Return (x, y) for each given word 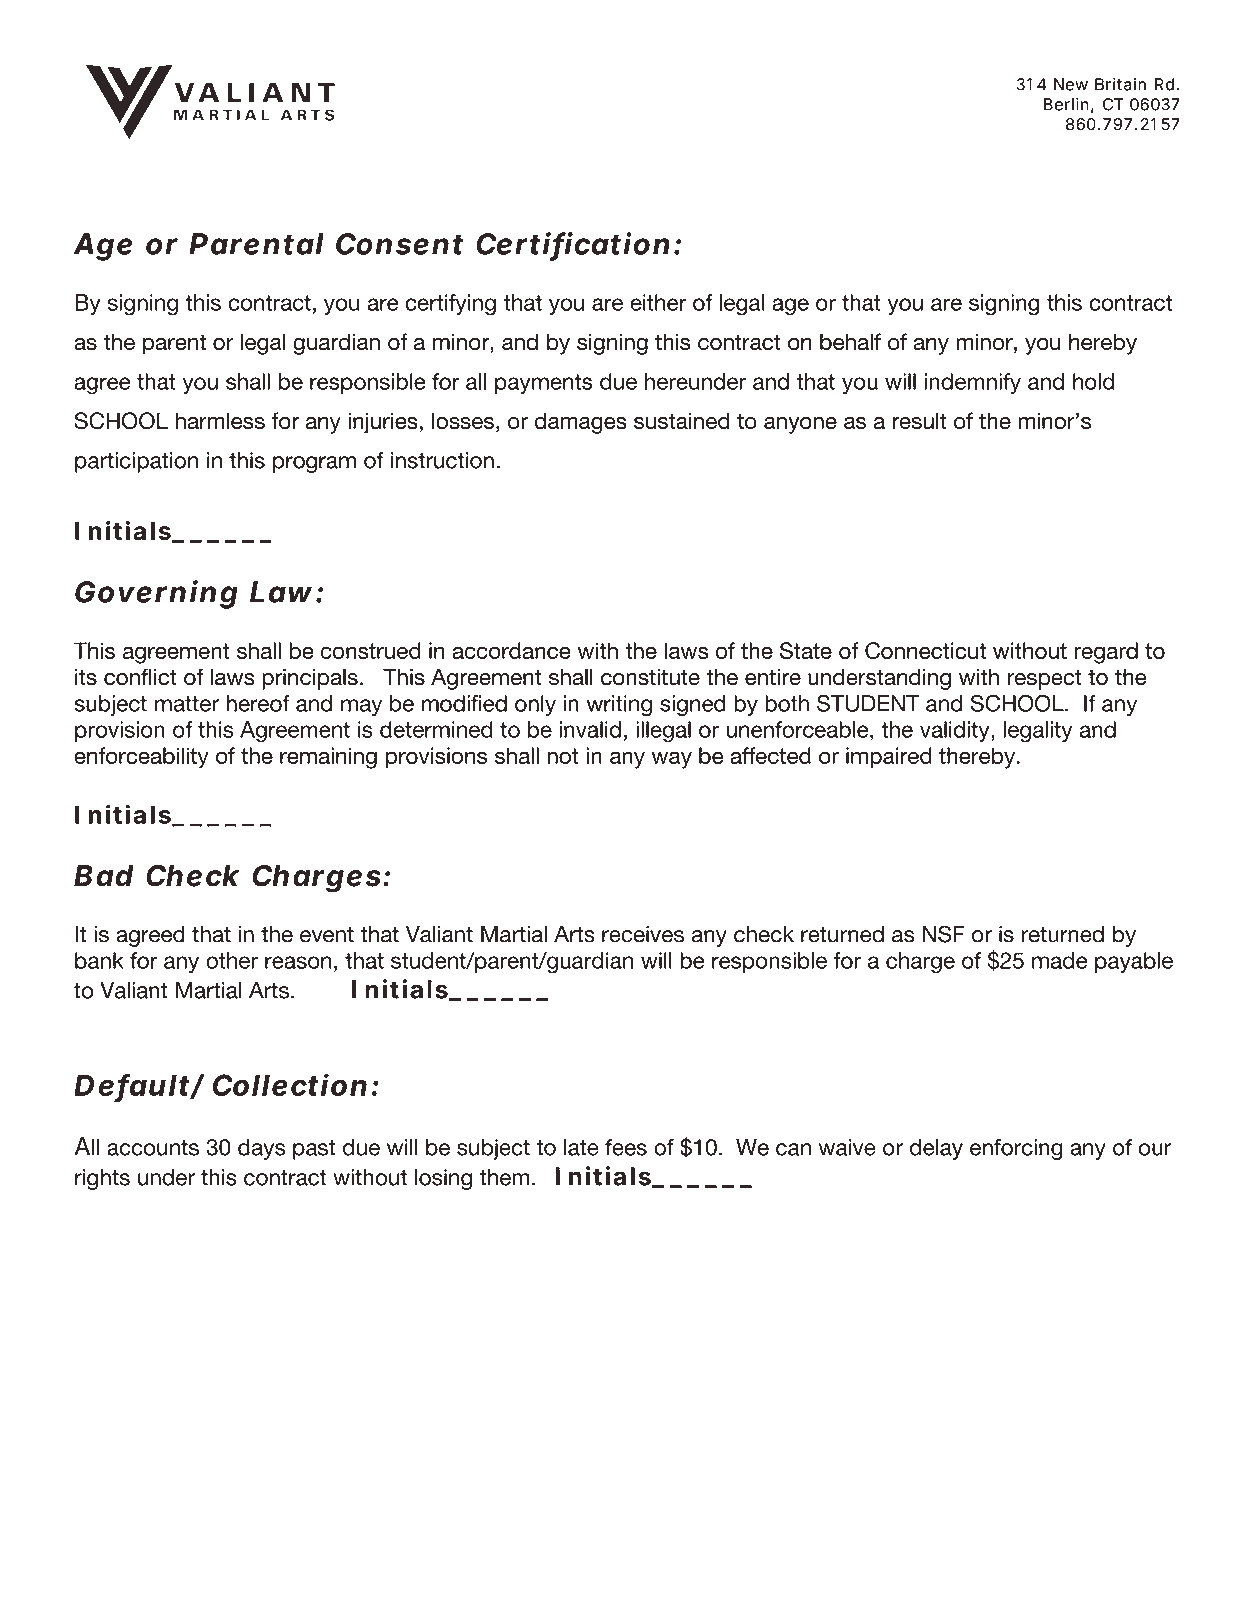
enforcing (1016, 1149)
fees (626, 1147)
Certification (573, 244)
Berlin (1066, 104)
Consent (399, 244)
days (261, 1149)
